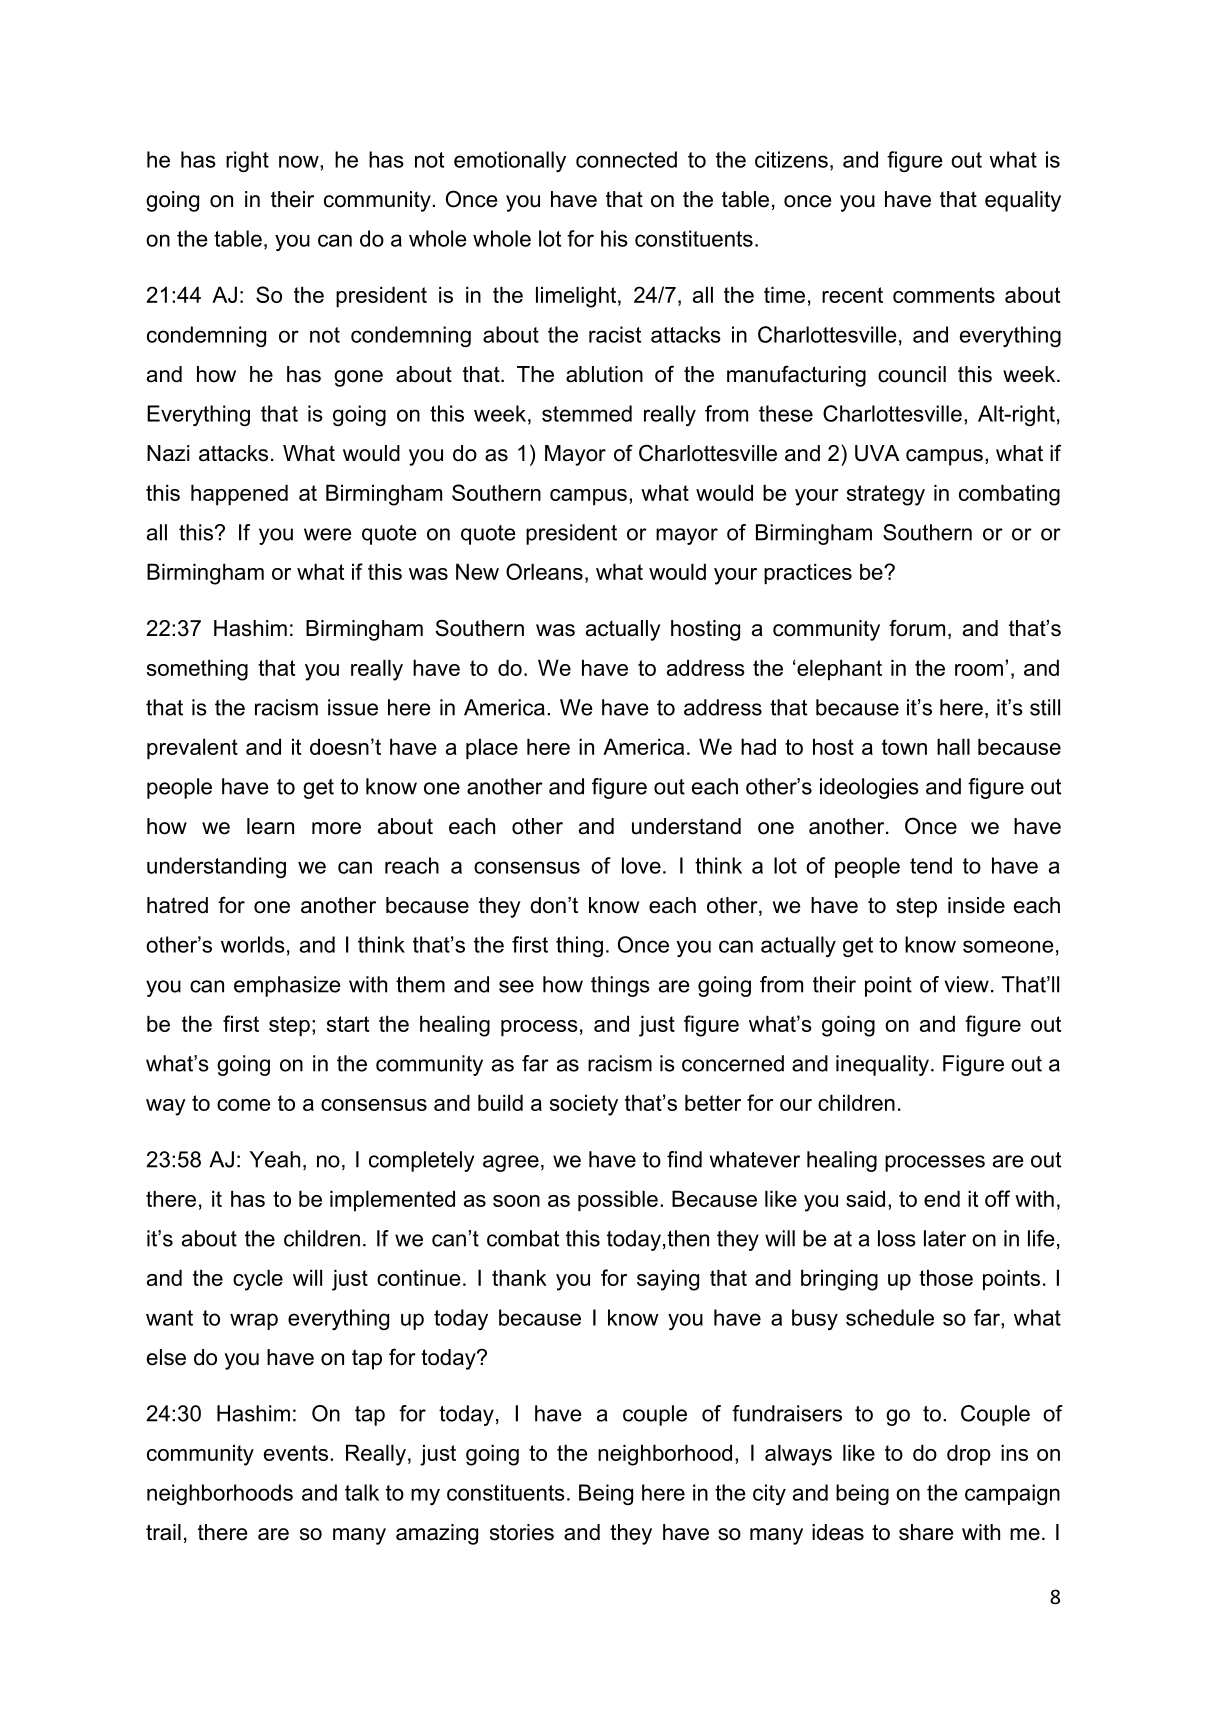 This screenshot has width=1208, height=1709. I want to click on learn, so click(270, 826).
